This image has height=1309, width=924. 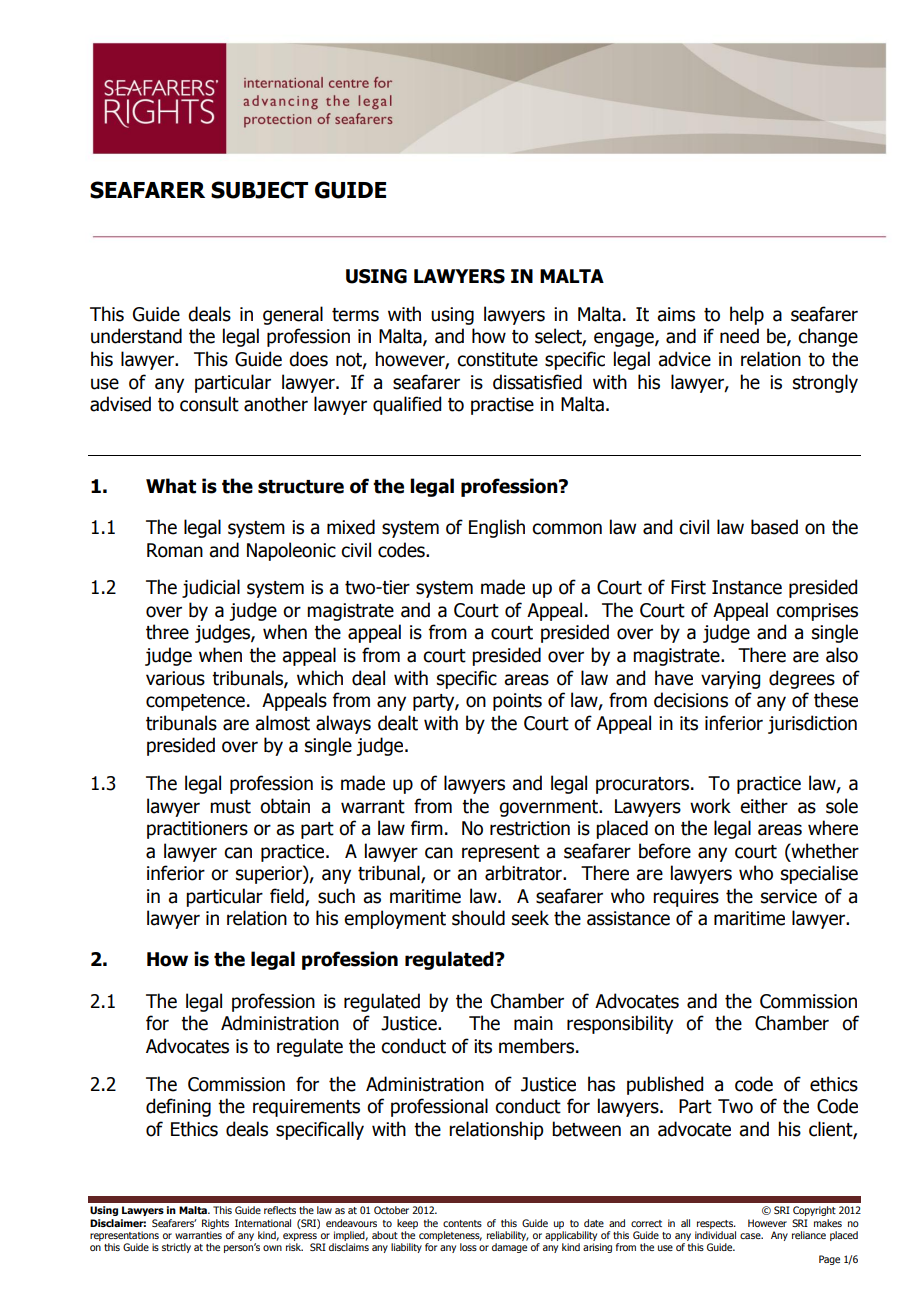 I want to click on help, so click(x=747, y=315).
